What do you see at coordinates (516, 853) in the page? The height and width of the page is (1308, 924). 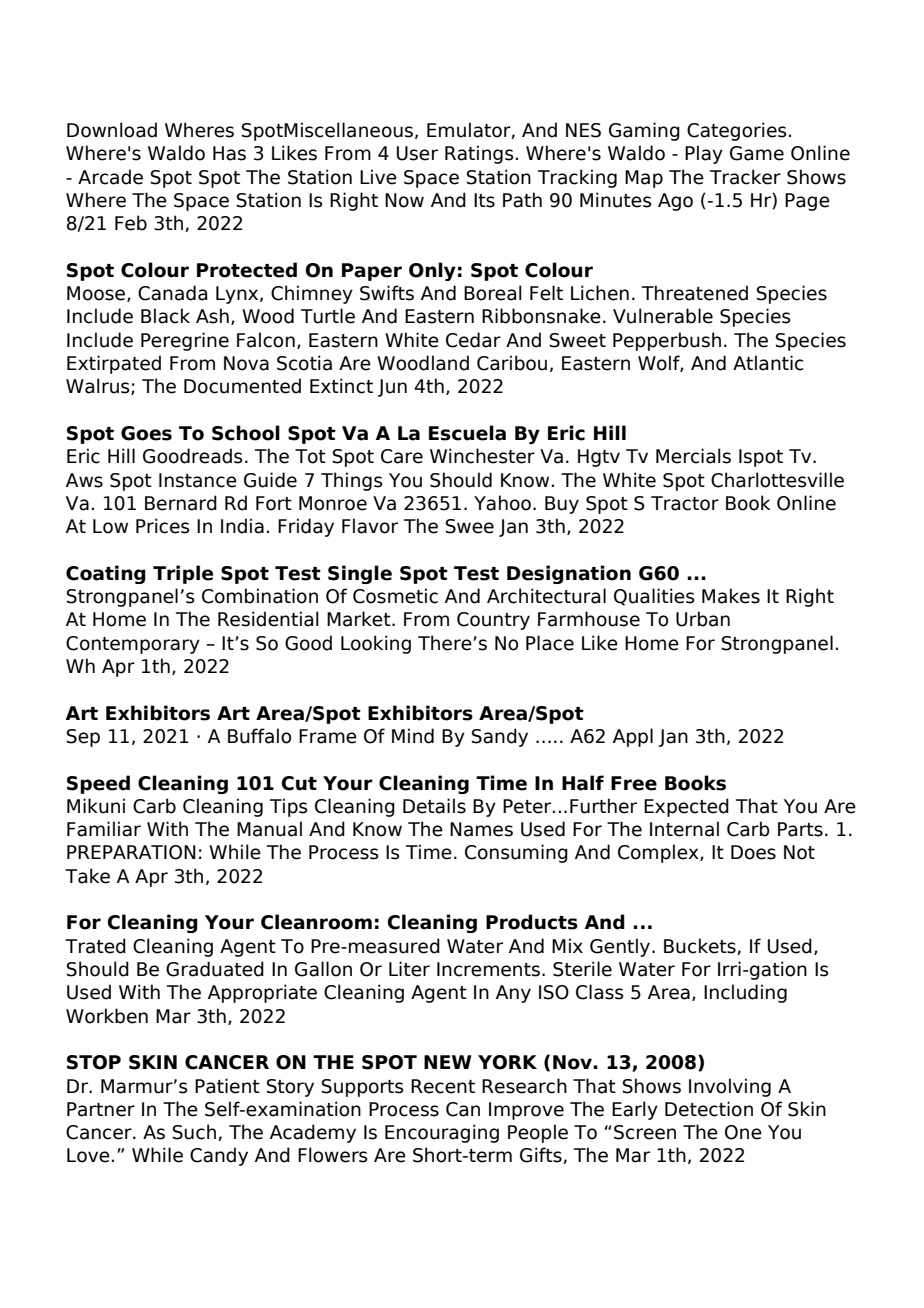 I see `Consuming` at bounding box center [516, 853].
